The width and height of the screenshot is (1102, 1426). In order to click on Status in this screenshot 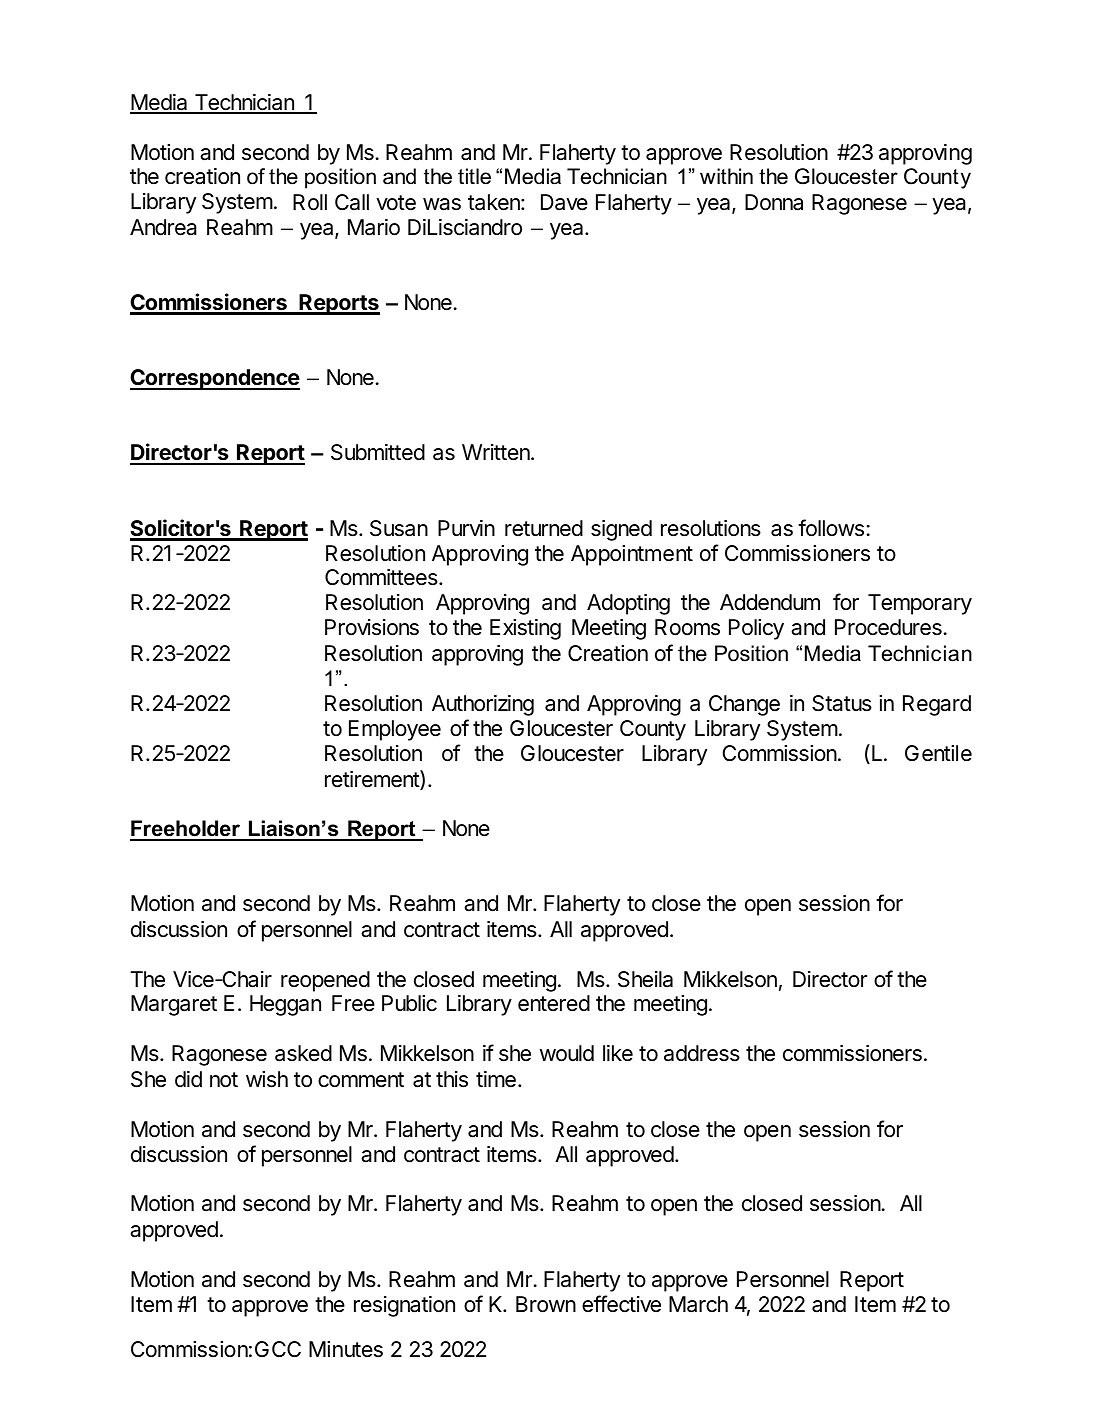, I will do `click(842, 703)`.
